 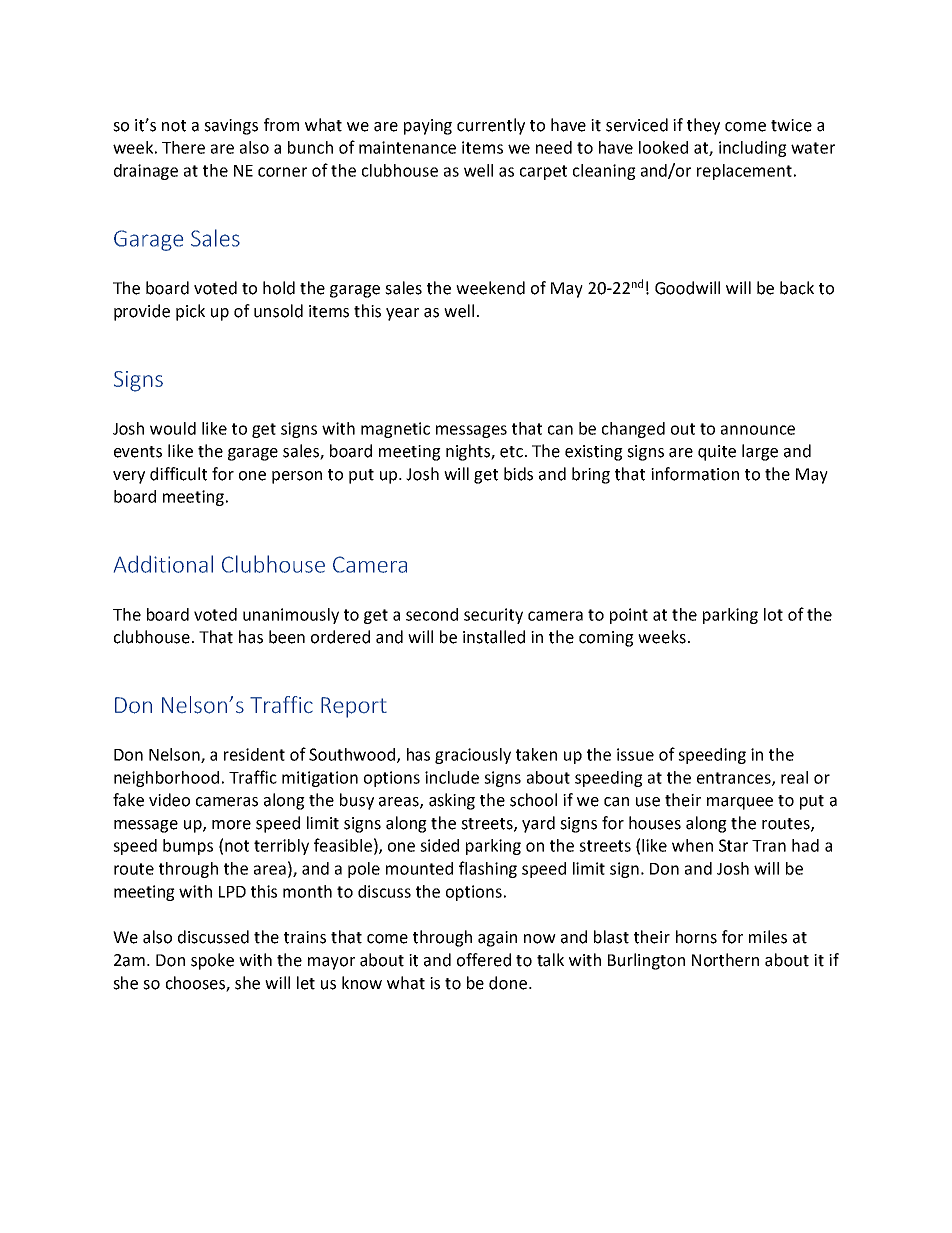 I want to click on including, so click(x=753, y=149).
